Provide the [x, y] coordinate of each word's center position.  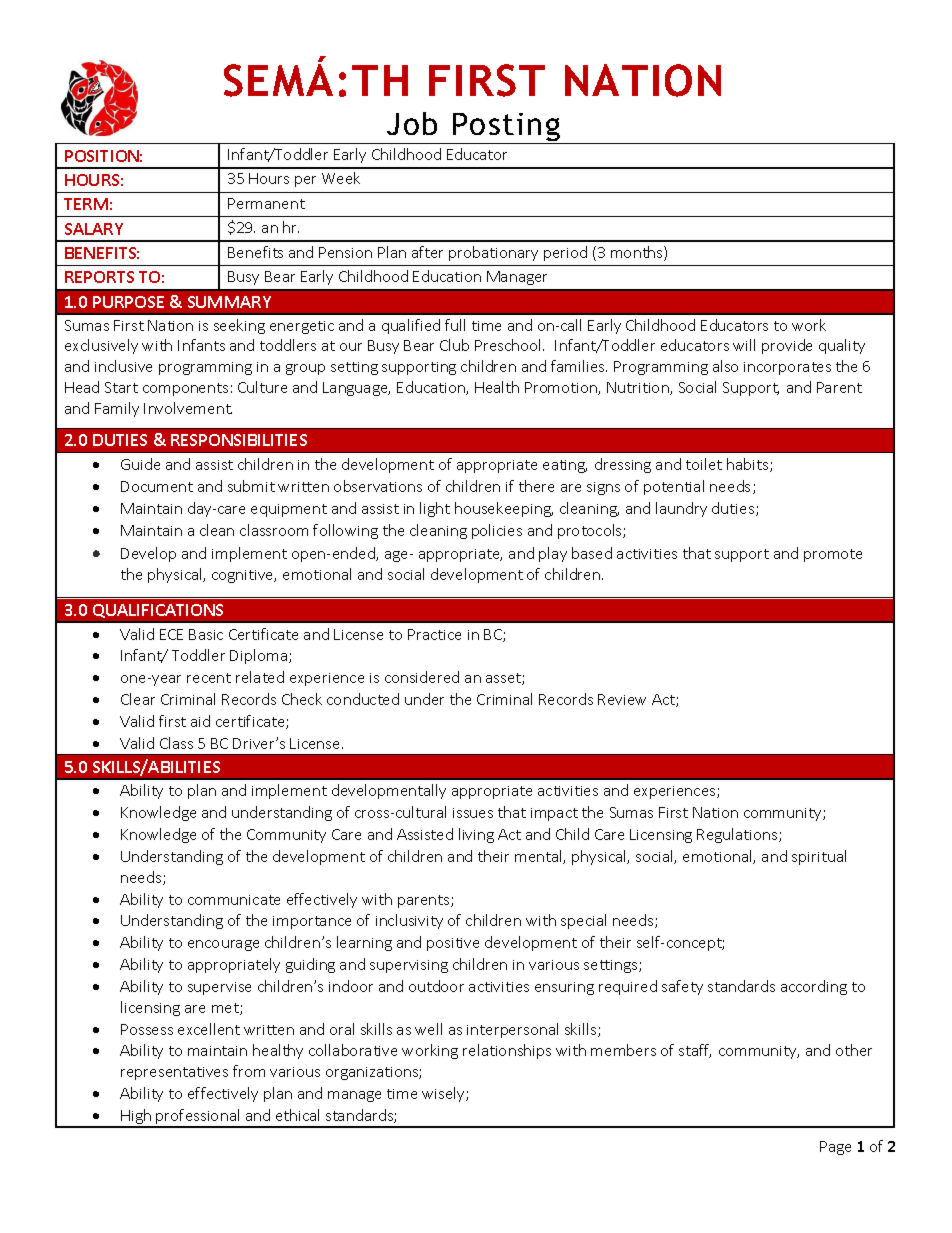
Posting [506, 128]
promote [833, 555]
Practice [434, 634]
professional [198, 1118]
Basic [206, 634]
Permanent [266, 203]
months [638, 253]
